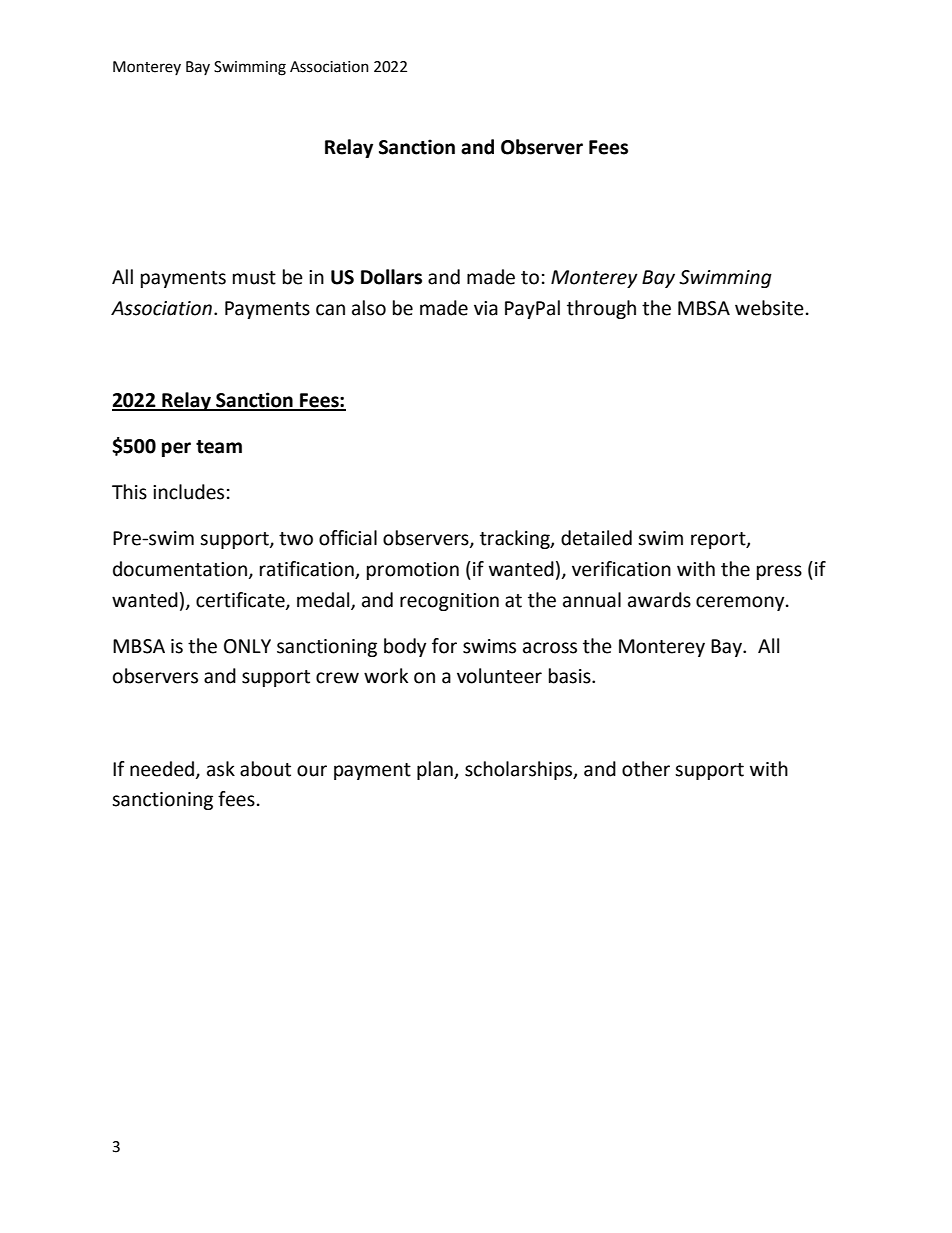 Image resolution: width=952 pixels, height=1233 pixels. Describe the element at coordinates (254, 278) in the screenshot. I see `must` at that location.
